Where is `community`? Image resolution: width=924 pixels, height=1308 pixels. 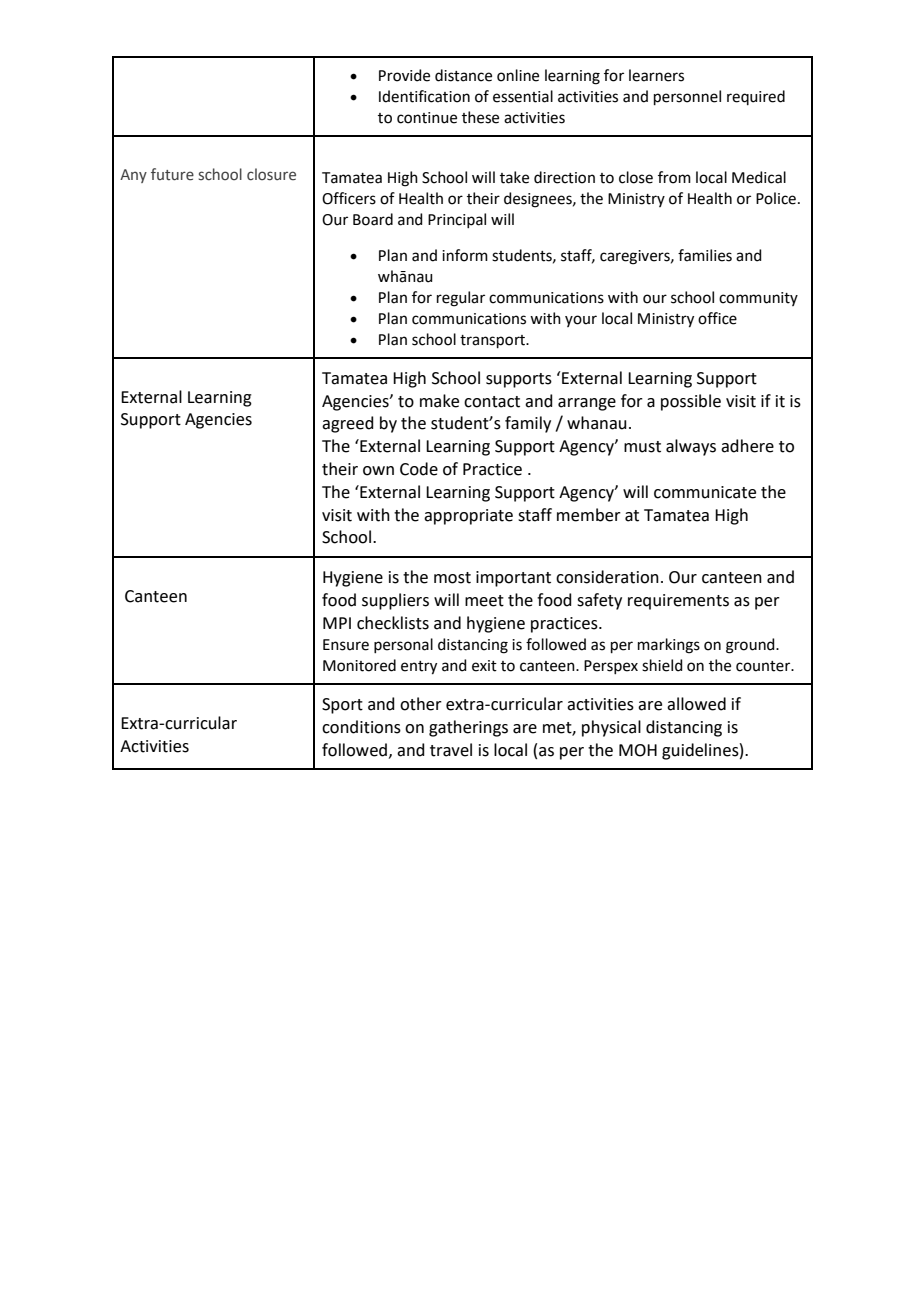
community is located at coordinates (758, 299).
